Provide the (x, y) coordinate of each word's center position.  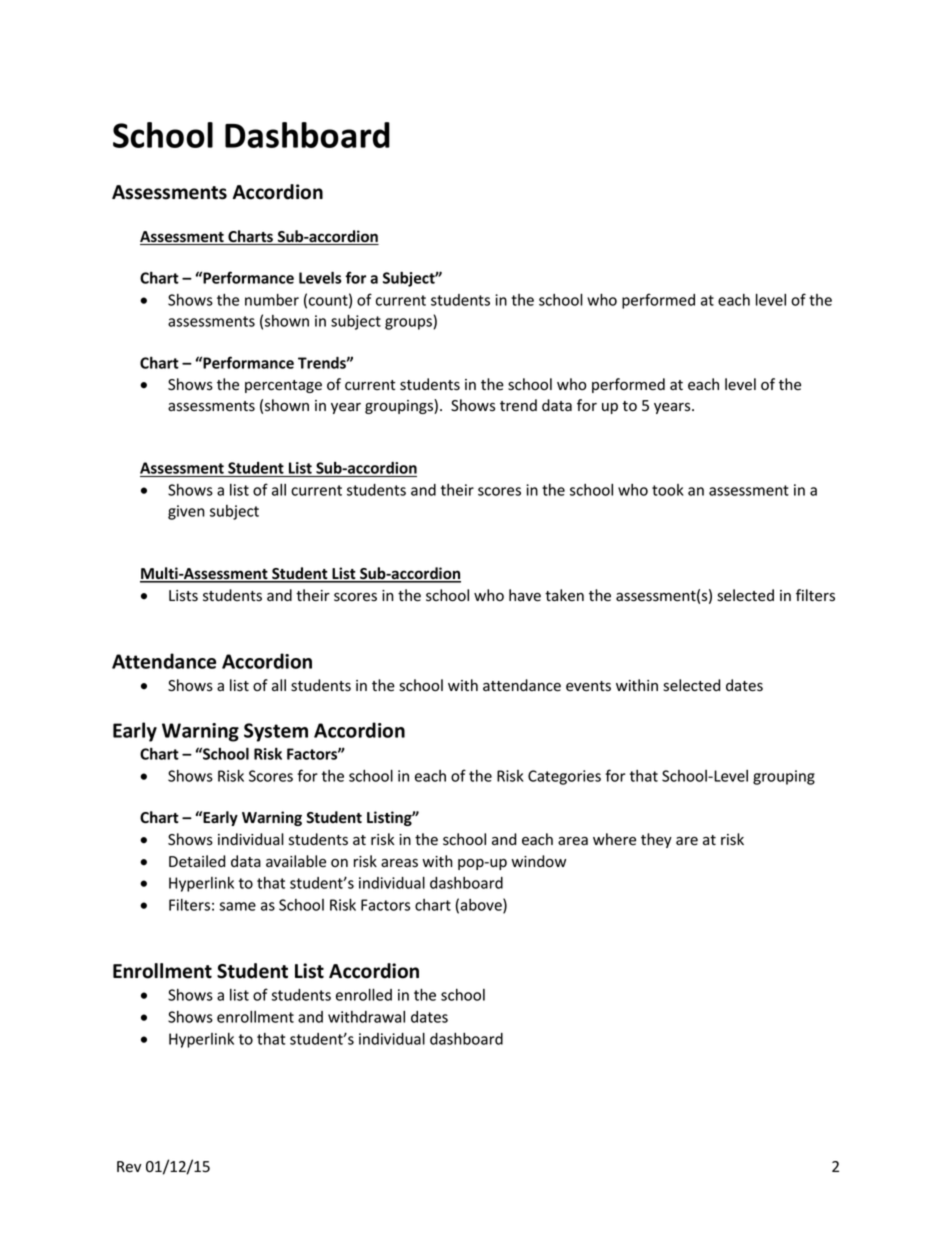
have (525, 595)
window (538, 861)
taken (564, 595)
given (186, 512)
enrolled (364, 994)
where (614, 839)
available (296, 861)
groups (408, 324)
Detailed (197, 861)
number (272, 299)
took (668, 490)
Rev (129, 1167)
